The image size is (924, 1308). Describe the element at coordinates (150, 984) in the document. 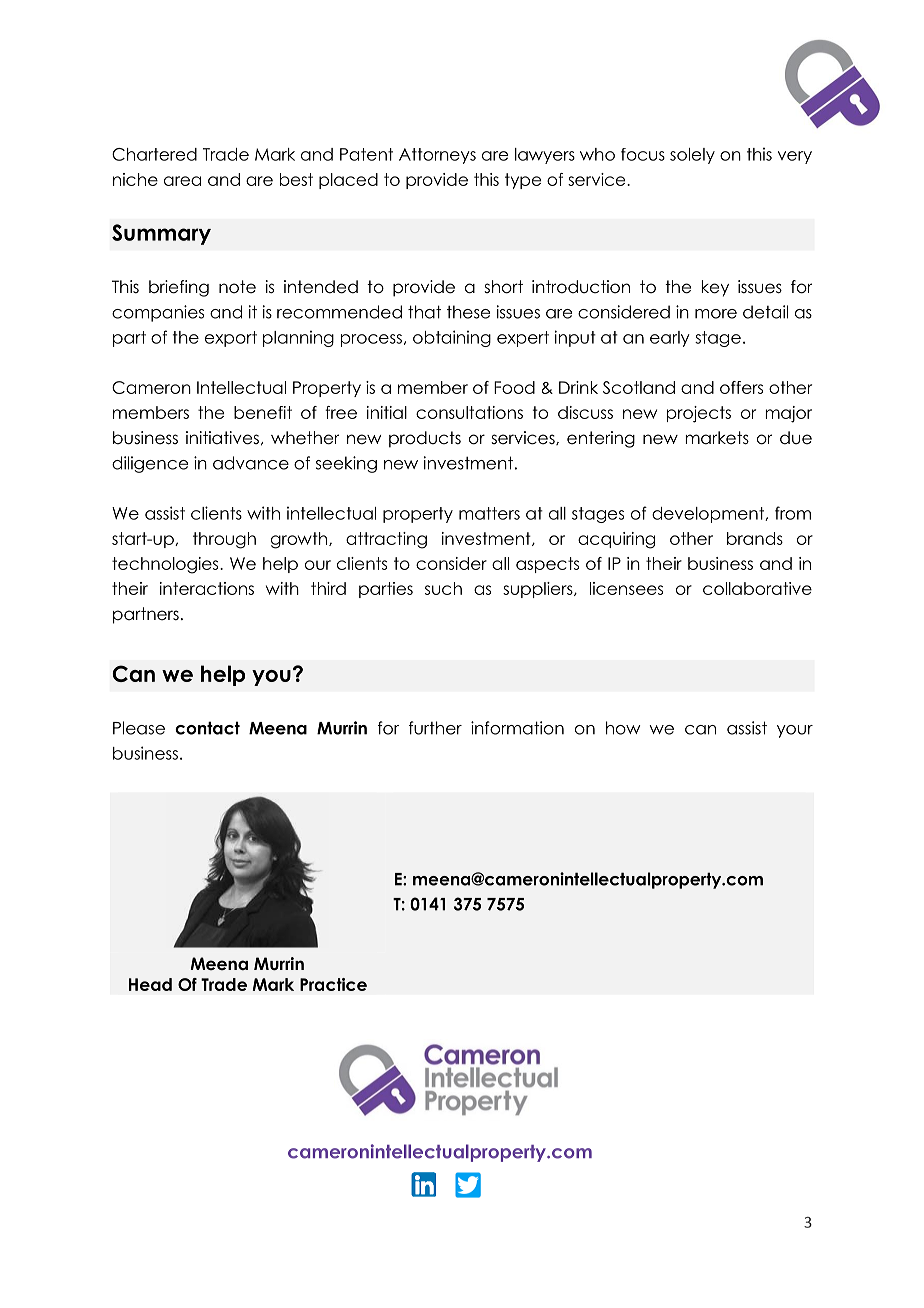

I see `Head` at that location.
